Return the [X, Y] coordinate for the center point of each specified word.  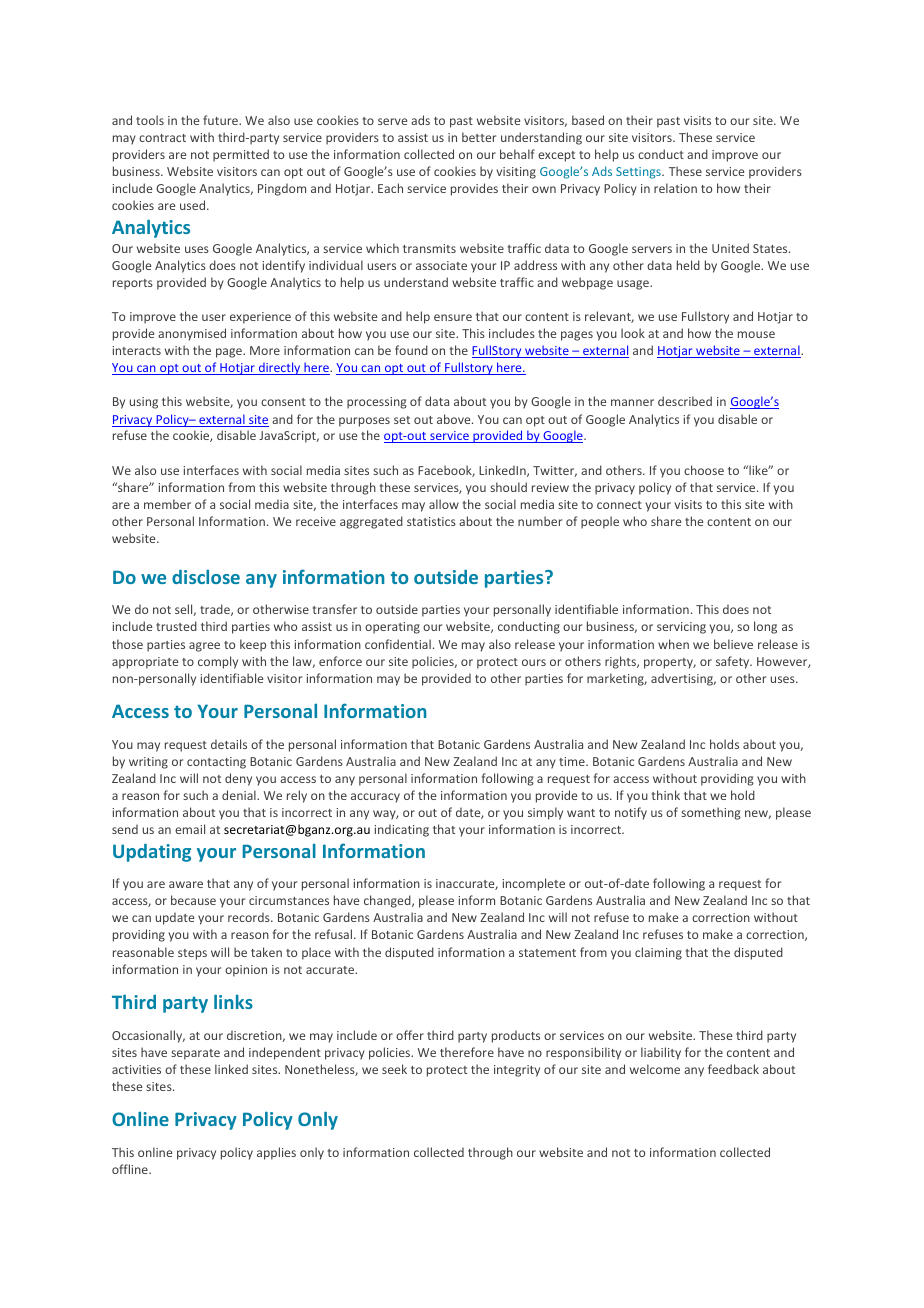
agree [204, 647]
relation [675, 188]
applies [276, 1153]
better [479, 137]
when [673, 644]
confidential [398, 644]
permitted [241, 155]
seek [394, 1069]
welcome [655, 1069]
